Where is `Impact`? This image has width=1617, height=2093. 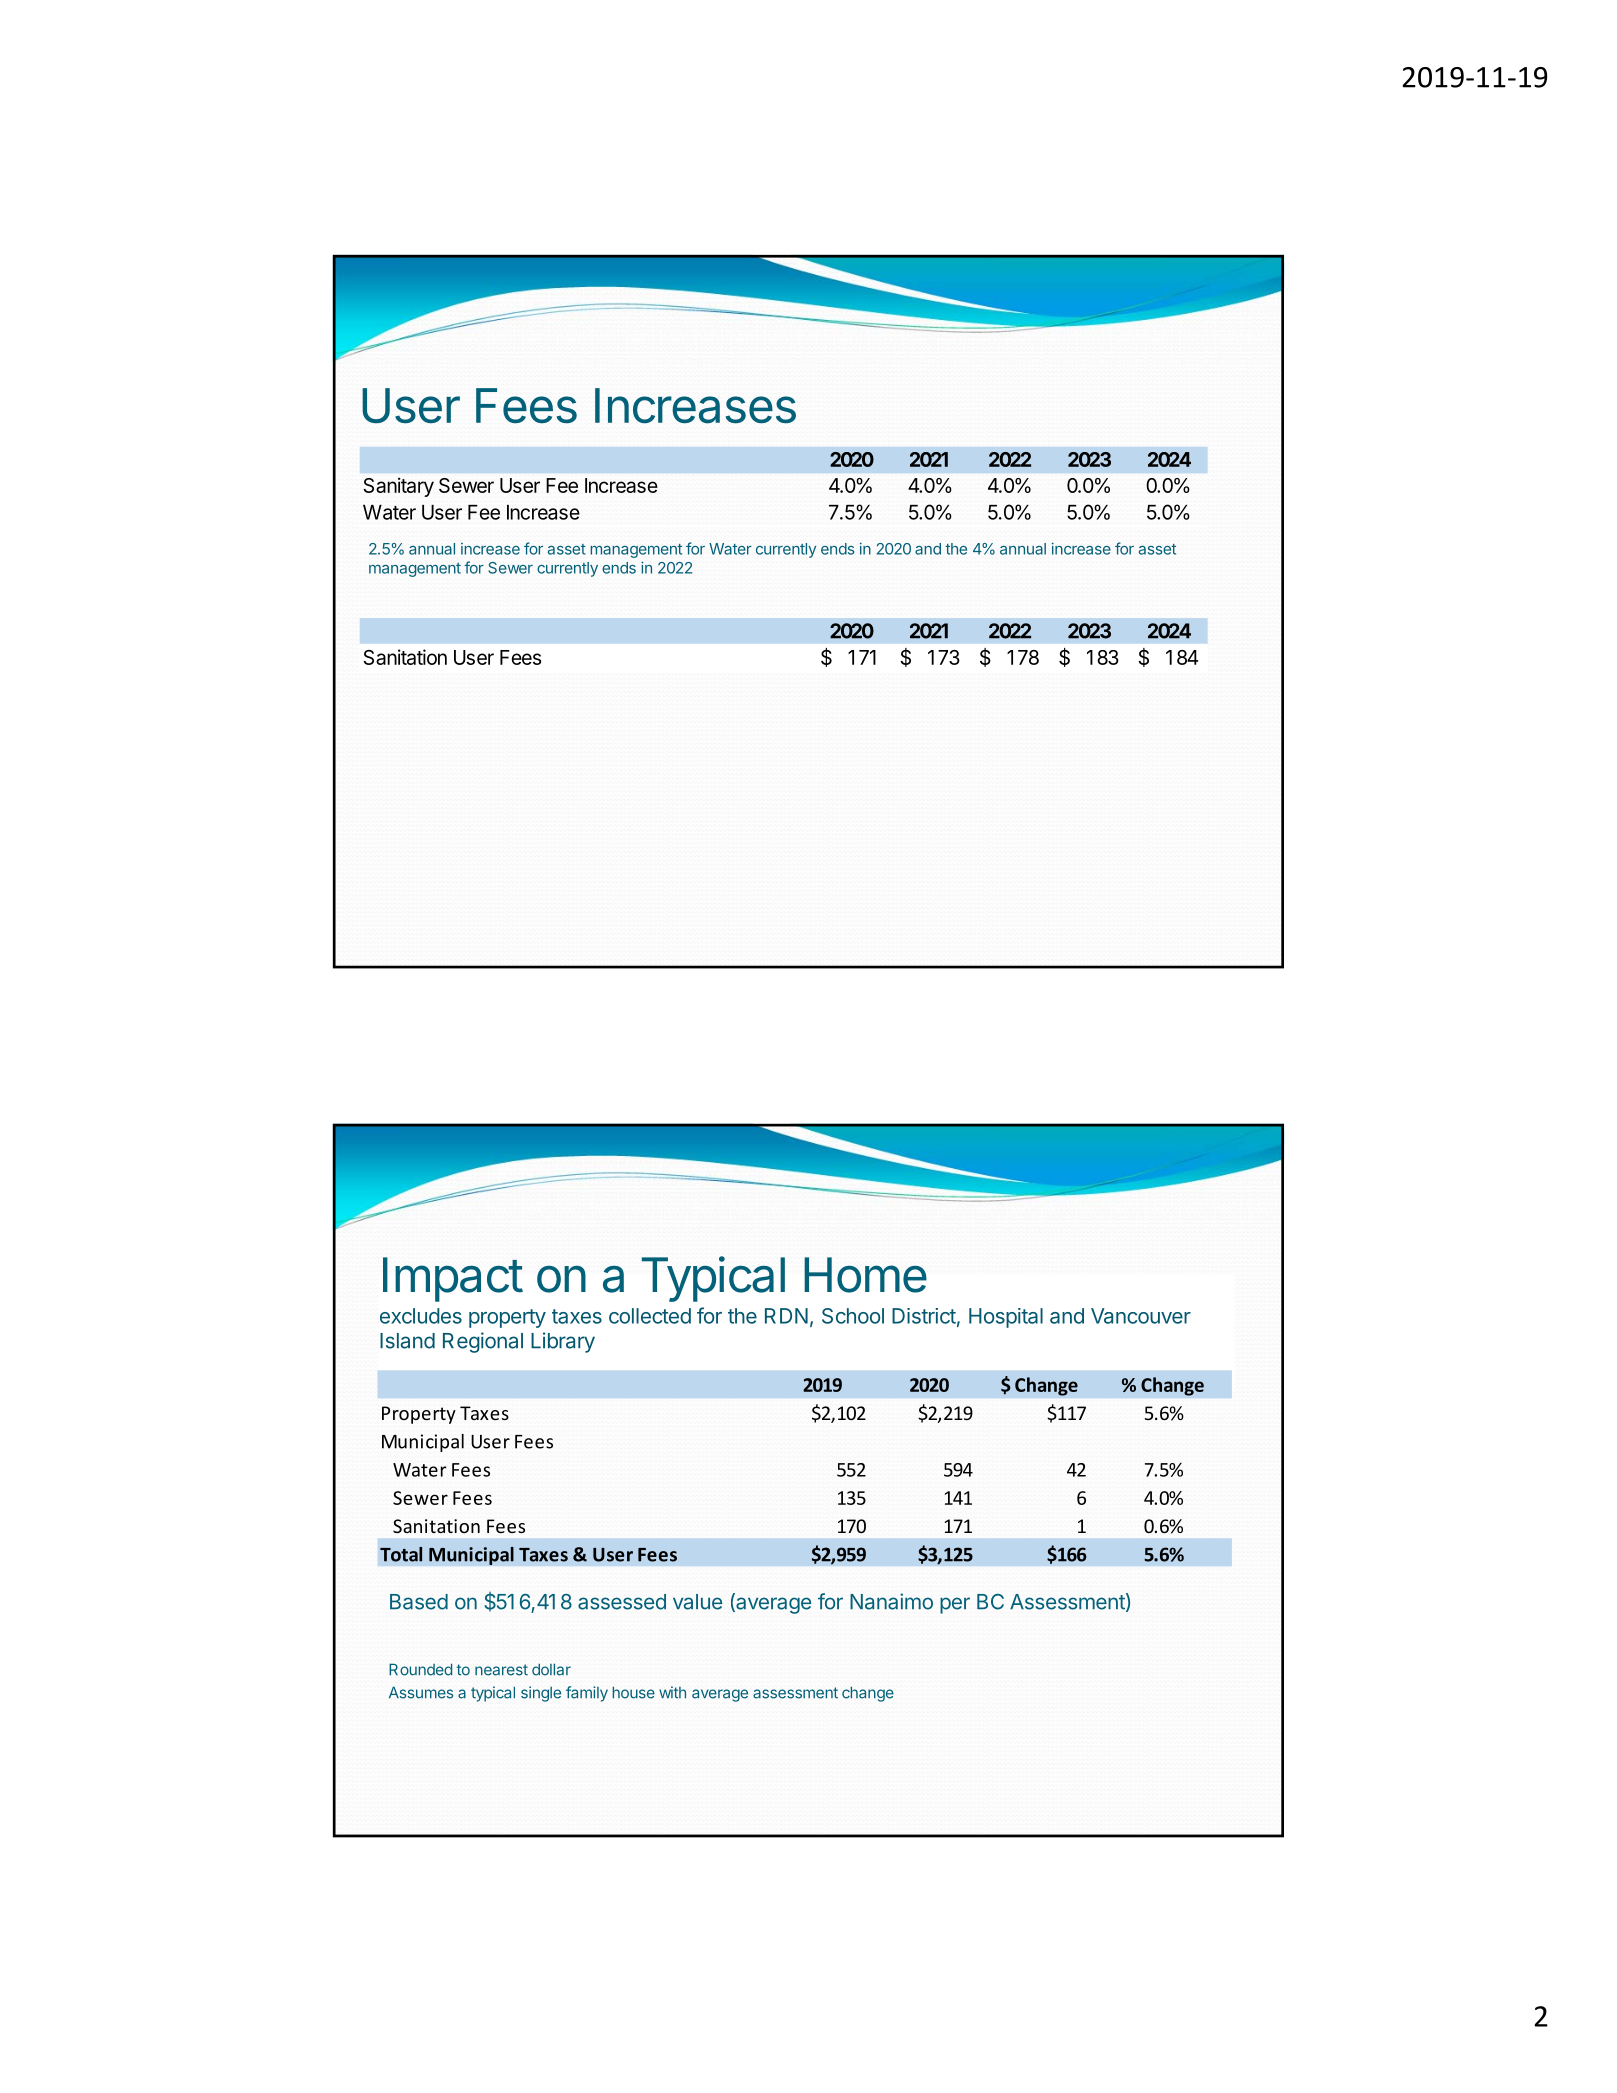 Impact is located at coordinates (453, 1279).
